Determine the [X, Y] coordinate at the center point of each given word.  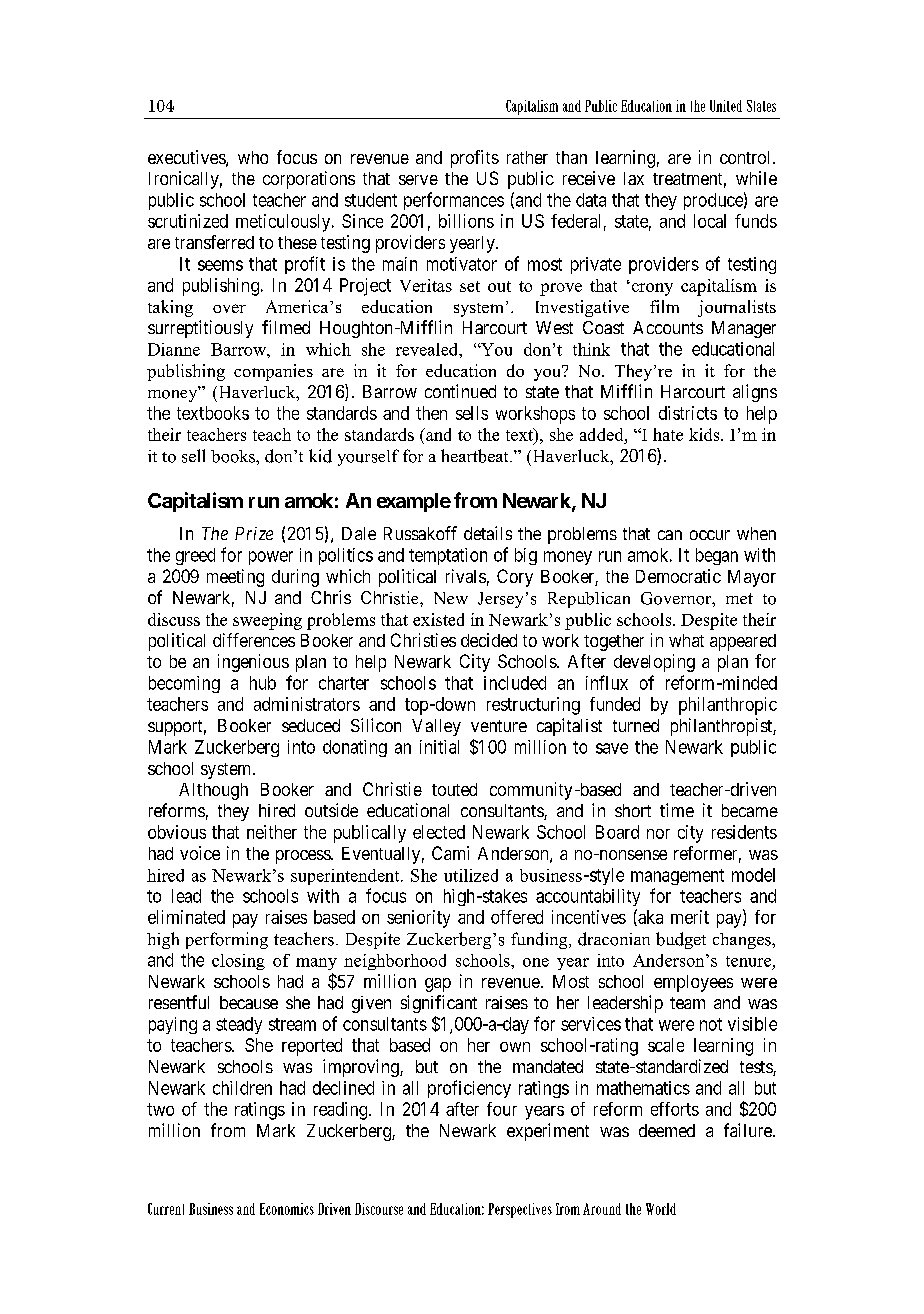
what [686, 640]
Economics [287, 1209]
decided [489, 640]
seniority [418, 919]
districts [688, 413]
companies [273, 372]
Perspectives [520, 1210]
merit [690, 917]
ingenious [253, 663]
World [661, 1209]
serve [418, 180]
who [253, 157]
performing [227, 940]
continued [460, 391]
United [726, 106]
